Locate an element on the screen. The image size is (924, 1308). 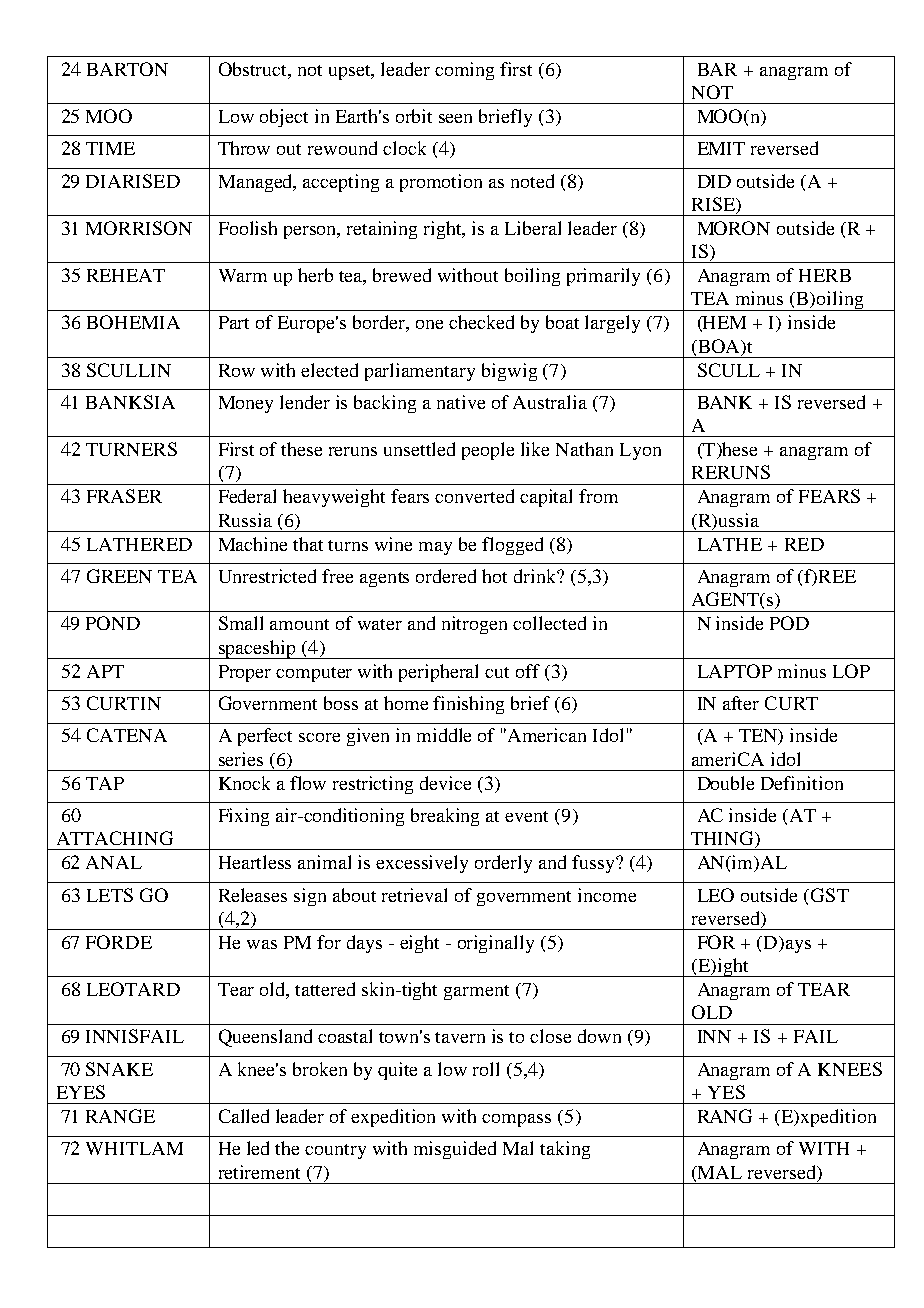
GST is located at coordinates (830, 895).
